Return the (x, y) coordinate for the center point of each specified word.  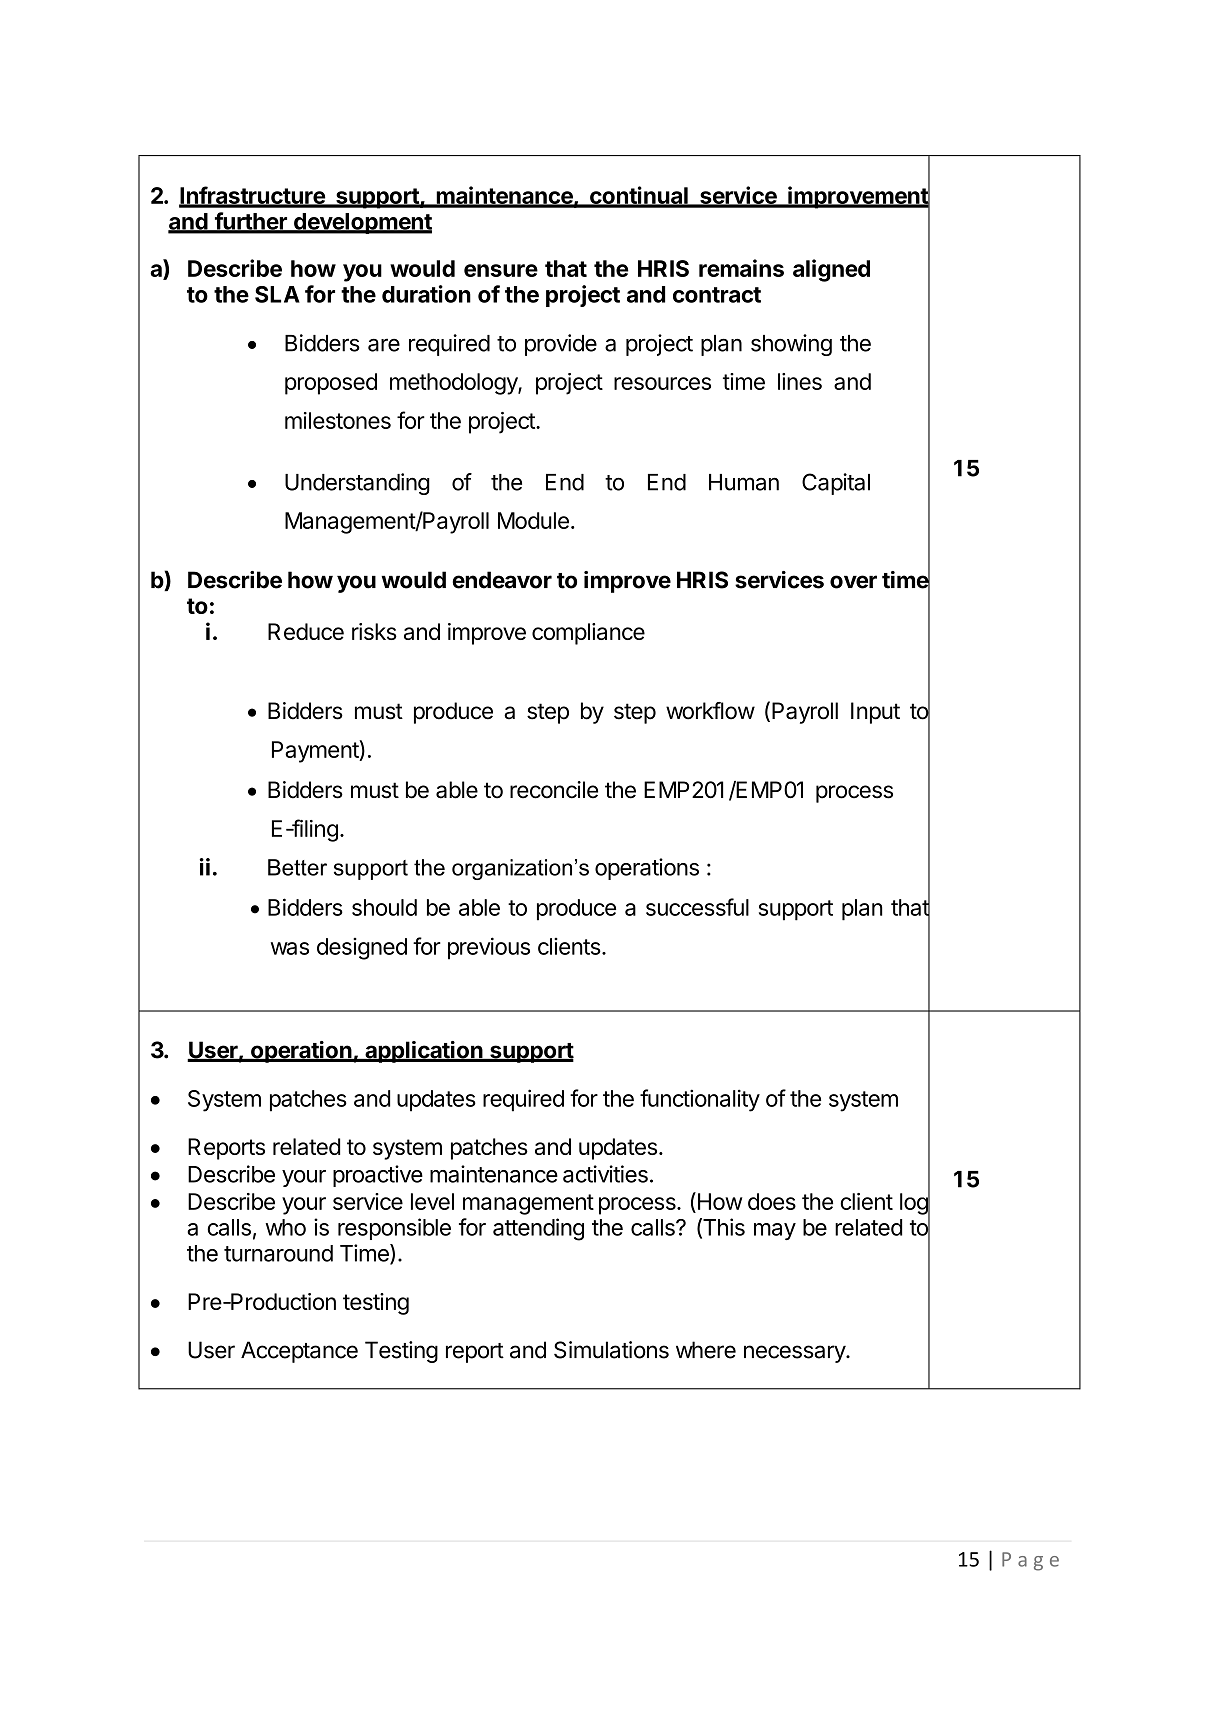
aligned (831, 270)
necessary (795, 1354)
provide (561, 345)
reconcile (554, 790)
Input (875, 713)
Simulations (611, 1350)
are (384, 345)
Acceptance (299, 1352)
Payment (316, 751)
